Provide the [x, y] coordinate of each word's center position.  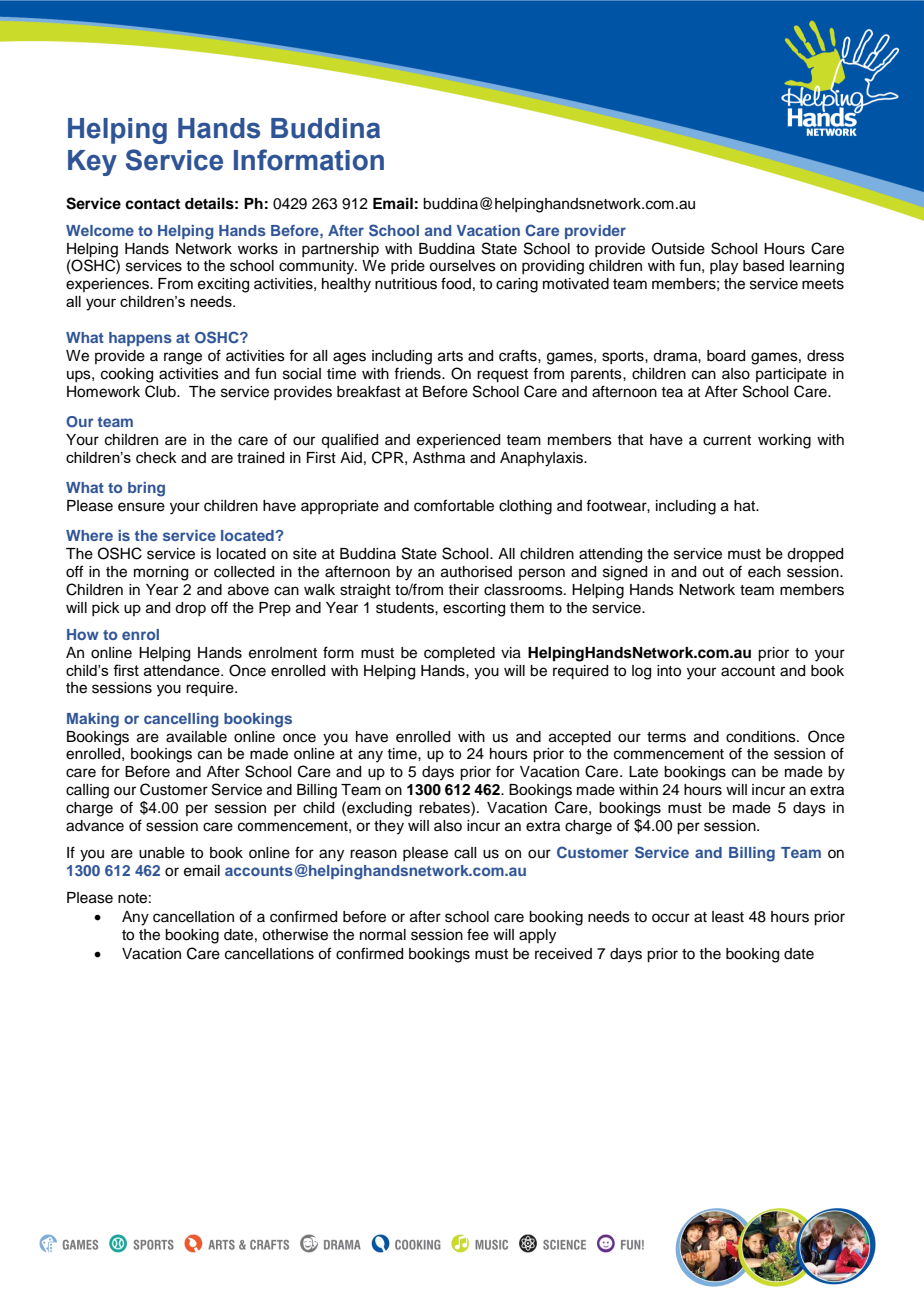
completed [459, 654]
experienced [458, 441]
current [727, 440]
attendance [183, 670]
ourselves [462, 266]
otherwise [295, 935]
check [156, 458]
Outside [678, 248]
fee [478, 934]
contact [152, 204]
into [669, 671]
